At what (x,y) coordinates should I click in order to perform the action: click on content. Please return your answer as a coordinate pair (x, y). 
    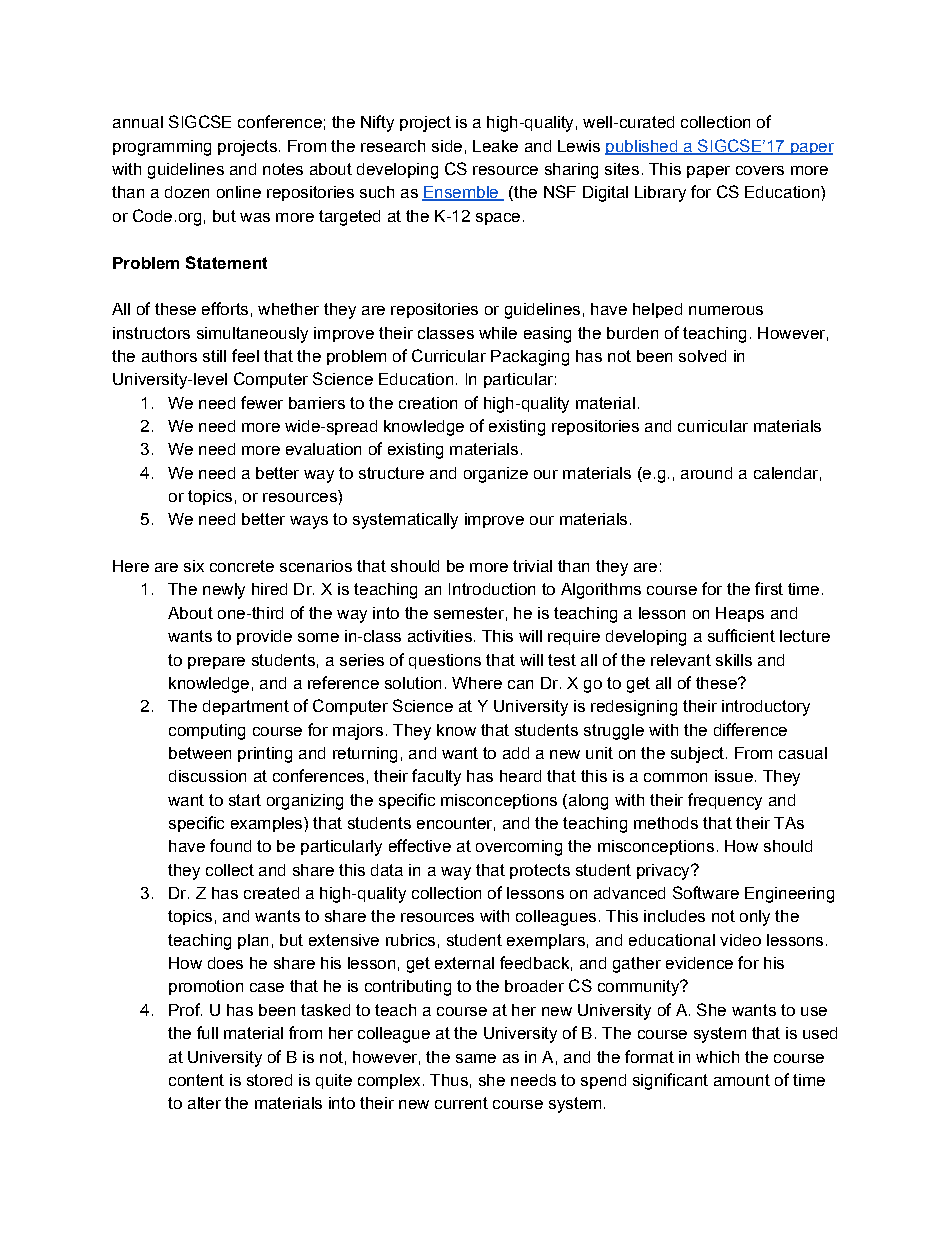
    Looking at the image, I should click on (196, 1080).
